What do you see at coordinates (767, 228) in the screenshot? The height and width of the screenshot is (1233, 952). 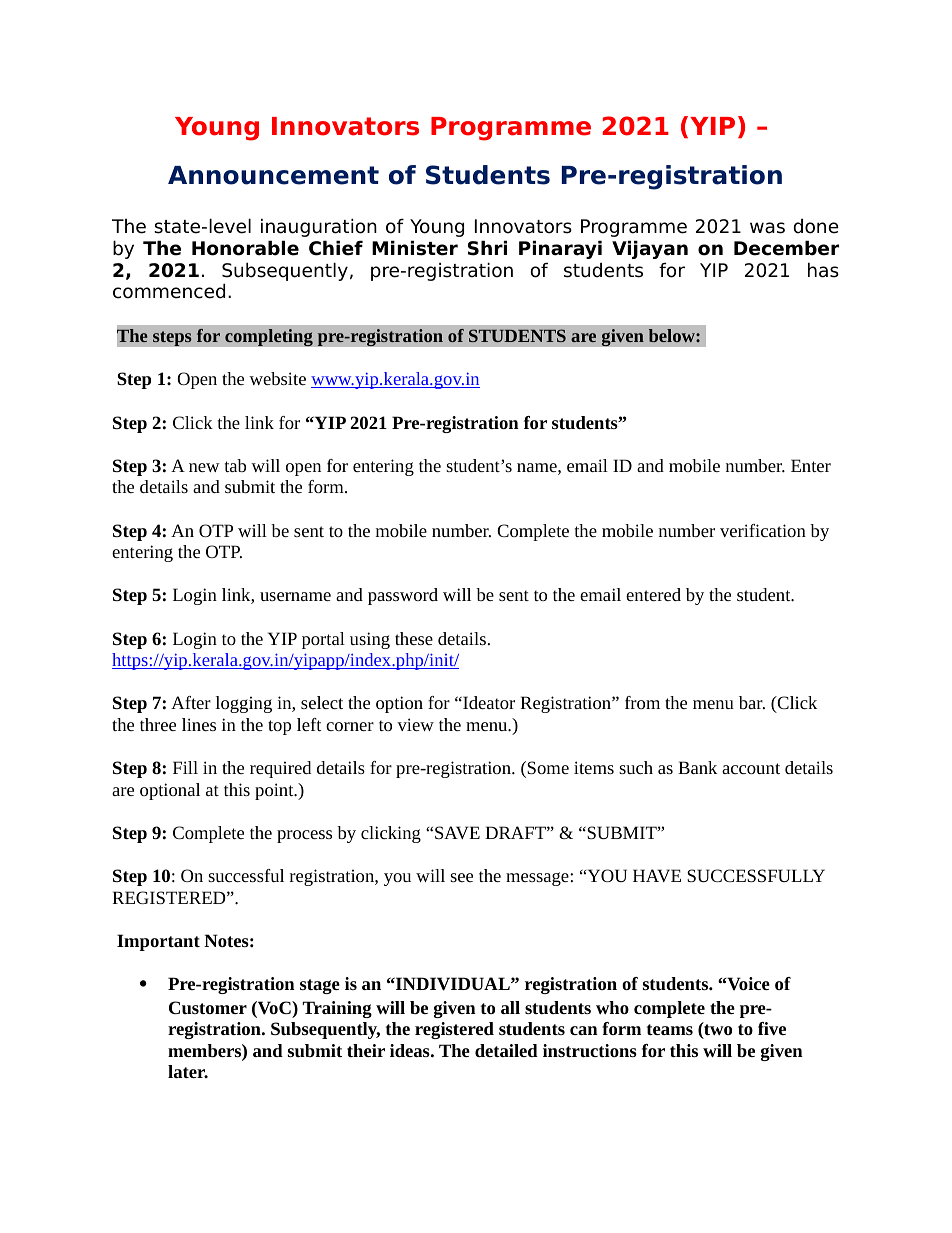 I see `was` at bounding box center [767, 228].
